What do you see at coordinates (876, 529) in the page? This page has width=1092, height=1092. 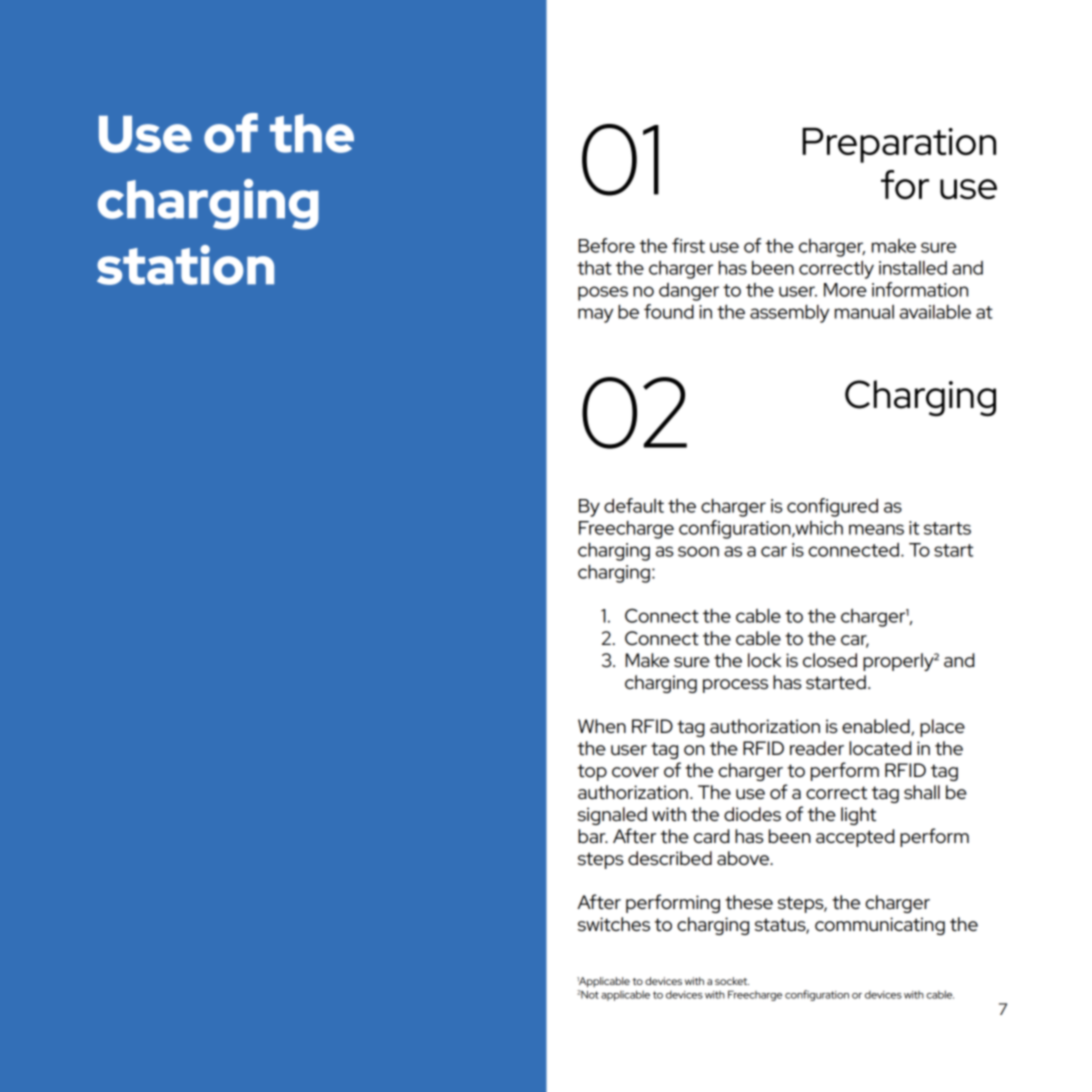 I see `means` at bounding box center [876, 529].
